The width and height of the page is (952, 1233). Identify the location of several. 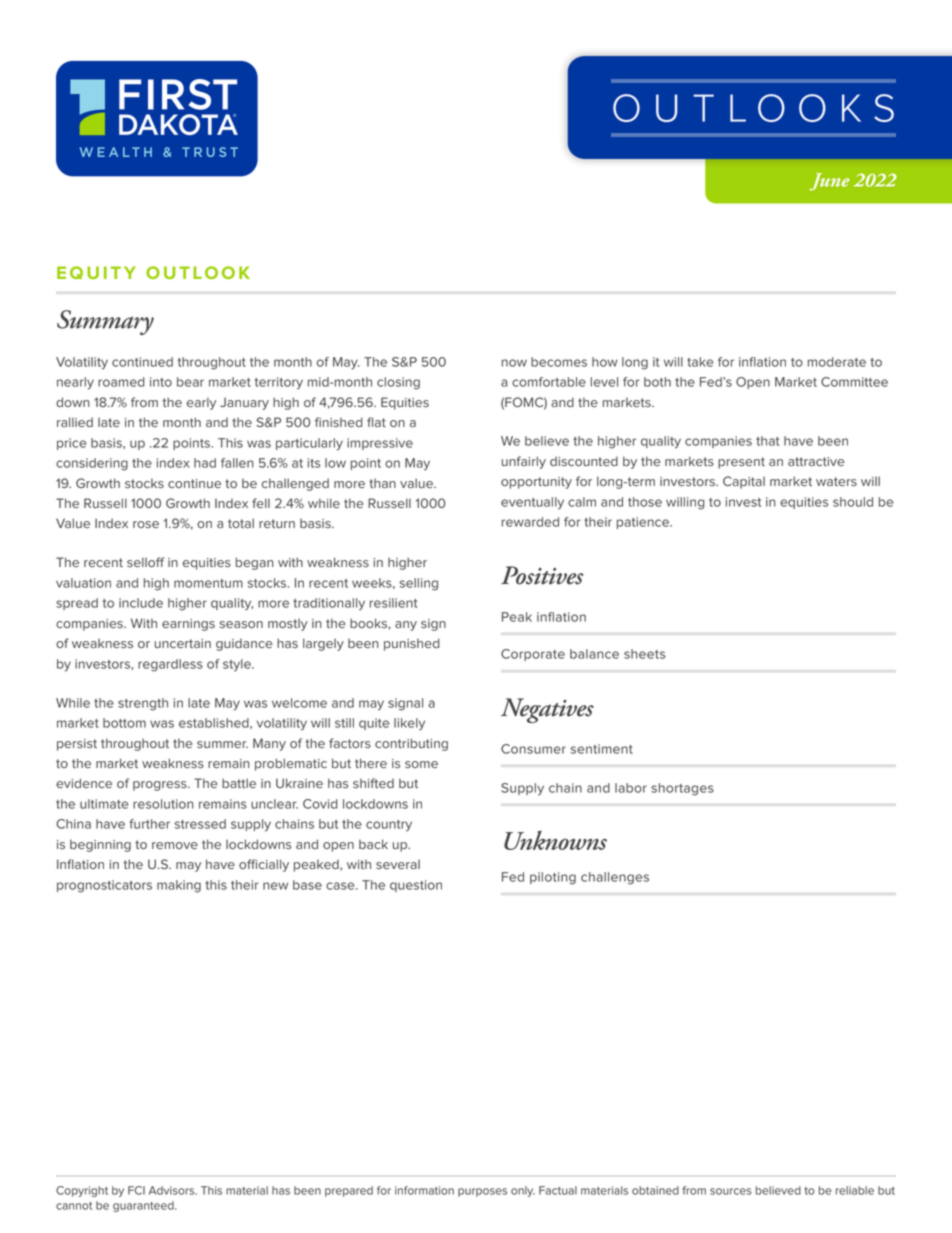
(398, 864).
